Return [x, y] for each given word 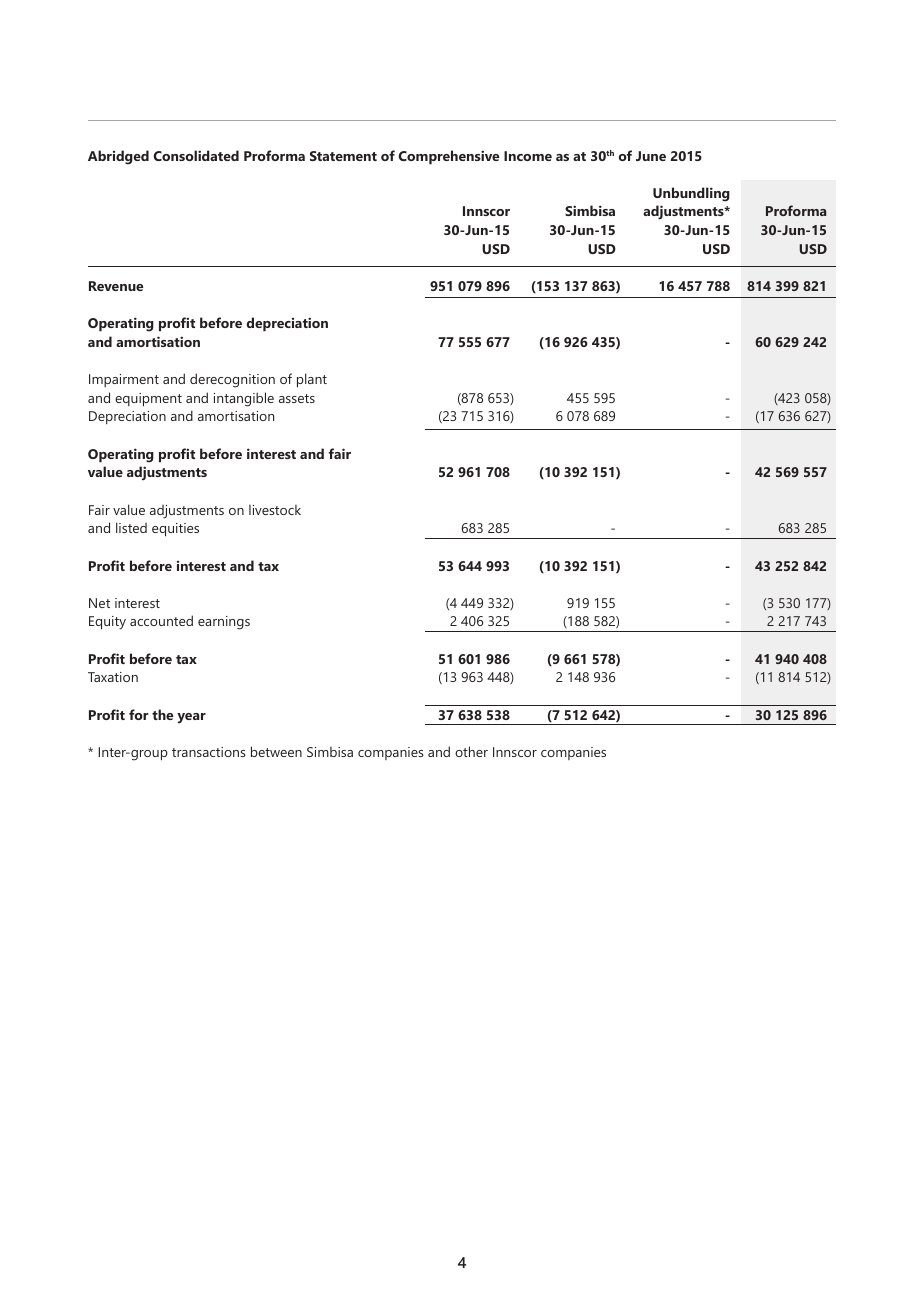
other [471, 751]
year [191, 718]
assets [297, 398]
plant [312, 380]
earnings [224, 623]
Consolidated [196, 155]
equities [175, 530]
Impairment [124, 380]
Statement [343, 156]
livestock [275, 510]
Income [528, 156]
